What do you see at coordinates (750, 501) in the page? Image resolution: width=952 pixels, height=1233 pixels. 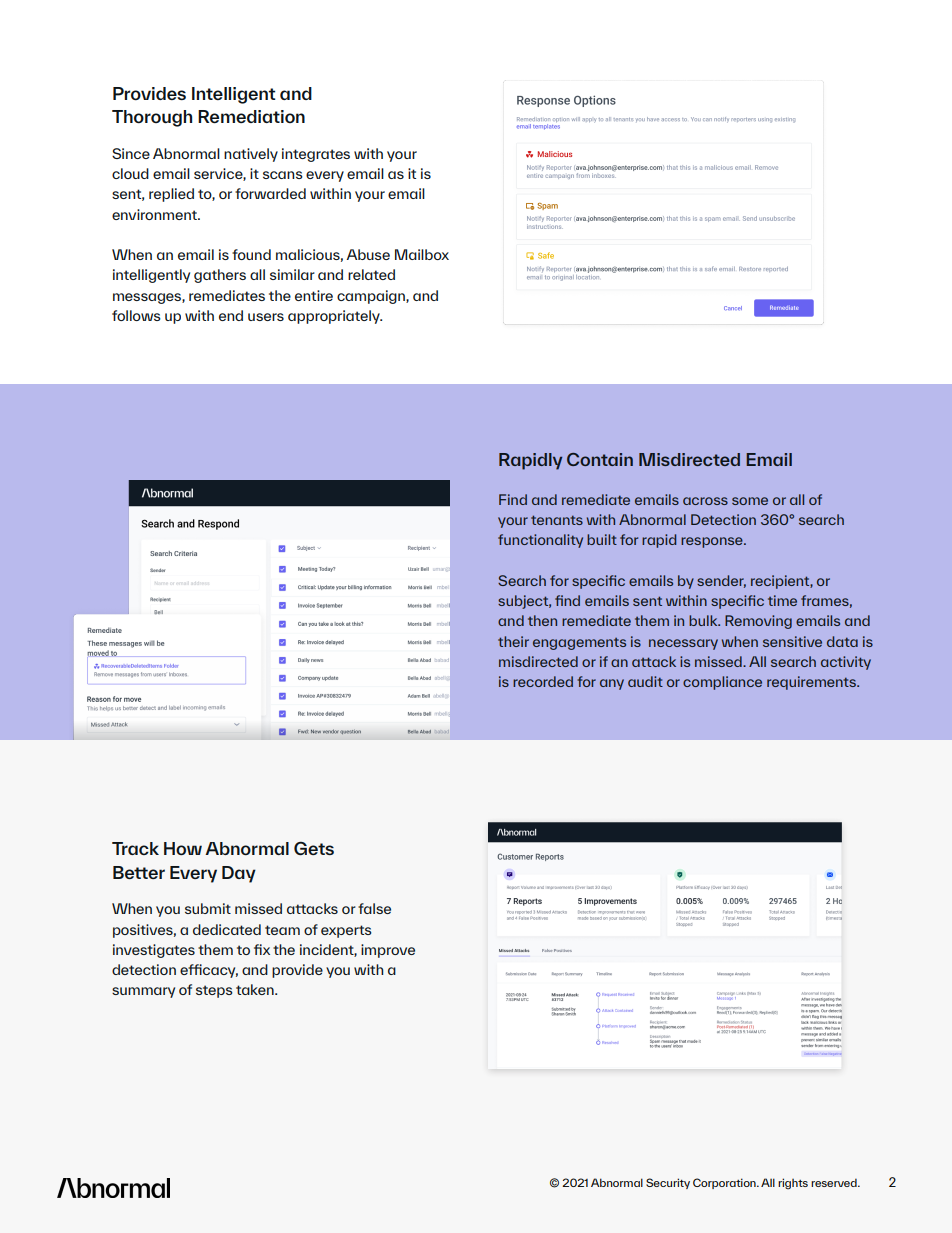 I see `some` at bounding box center [750, 501].
